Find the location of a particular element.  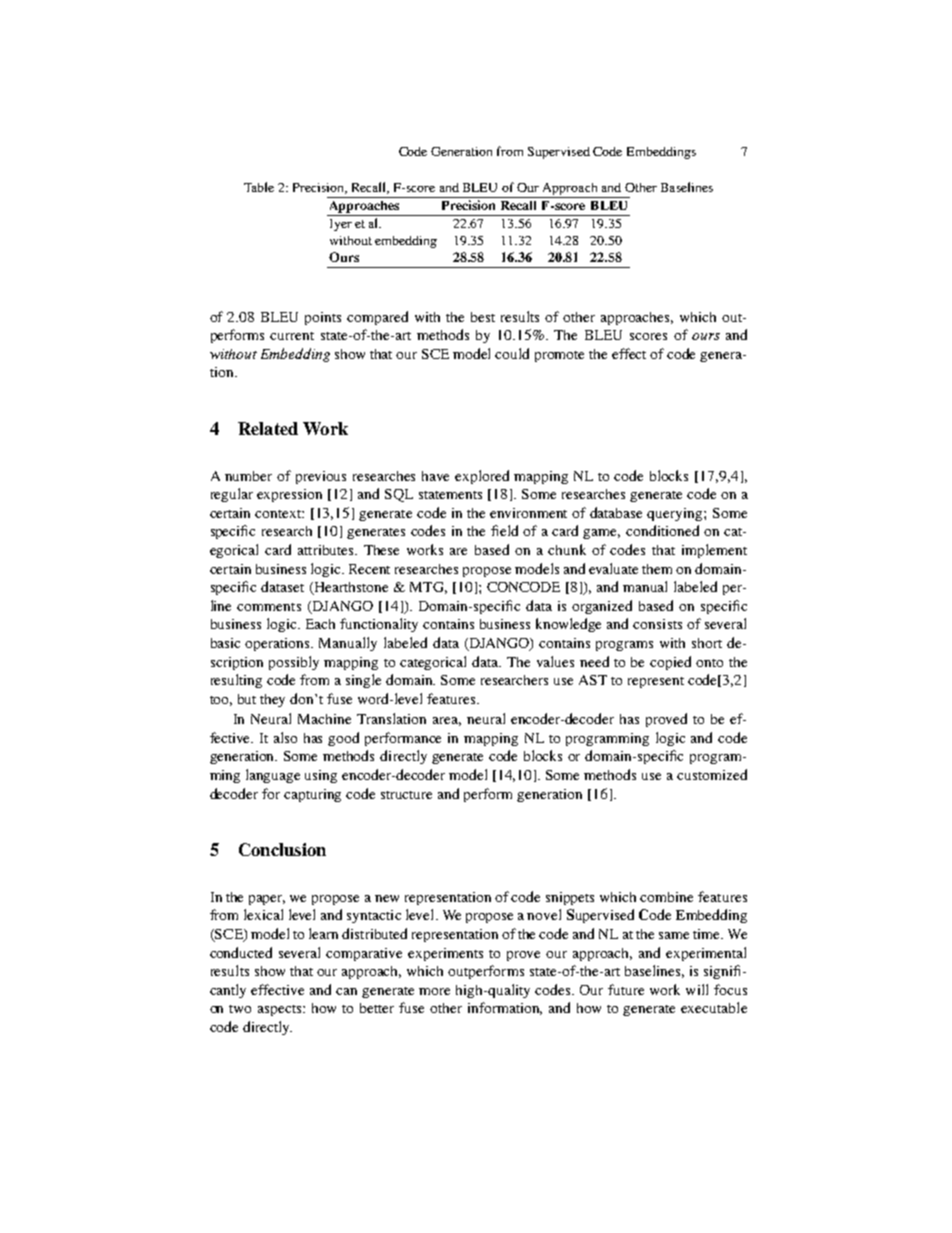

more is located at coordinates (434, 991).
